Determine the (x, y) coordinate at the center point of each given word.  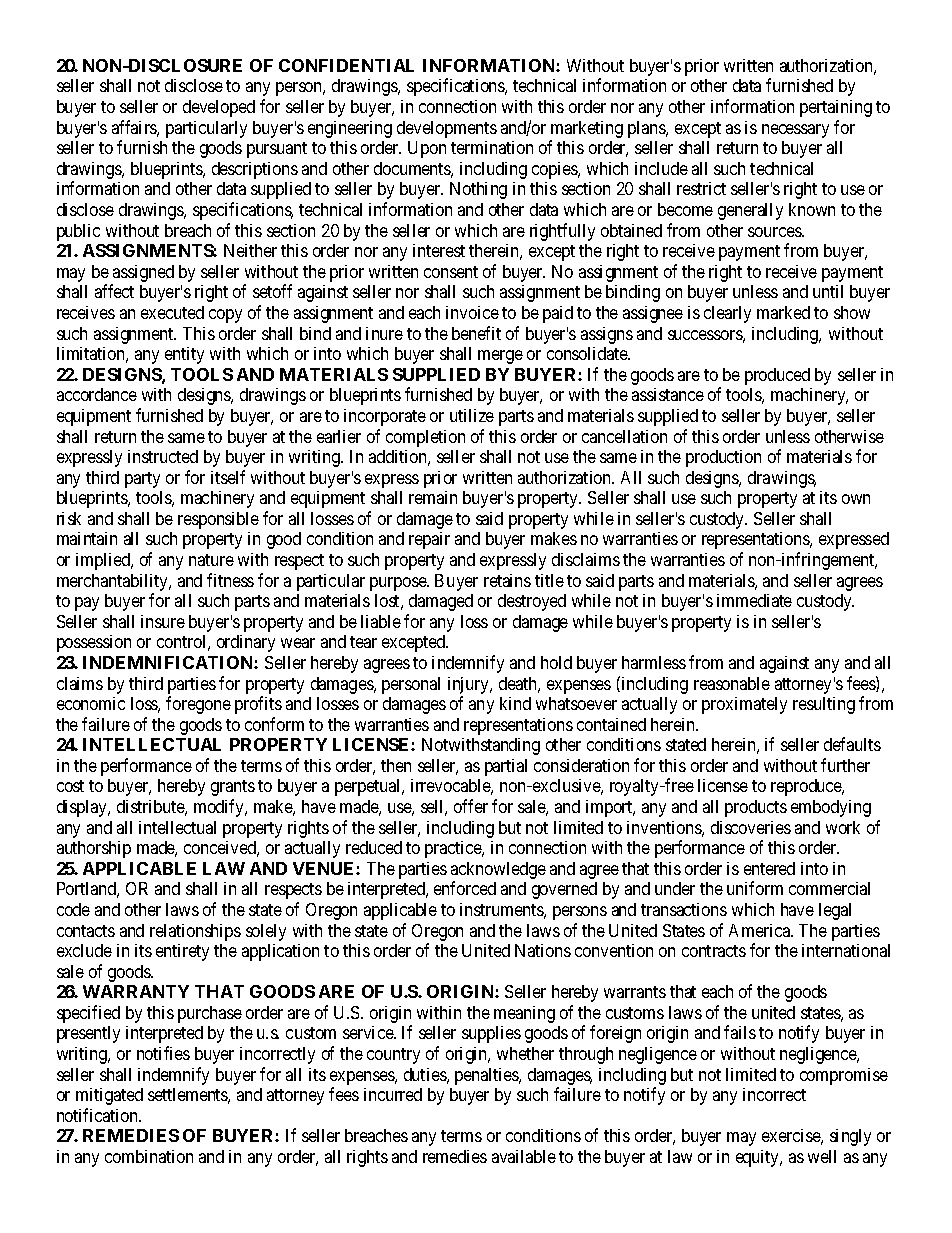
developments (447, 129)
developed (219, 108)
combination (149, 1156)
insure (163, 621)
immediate (754, 600)
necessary (795, 131)
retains (507, 580)
